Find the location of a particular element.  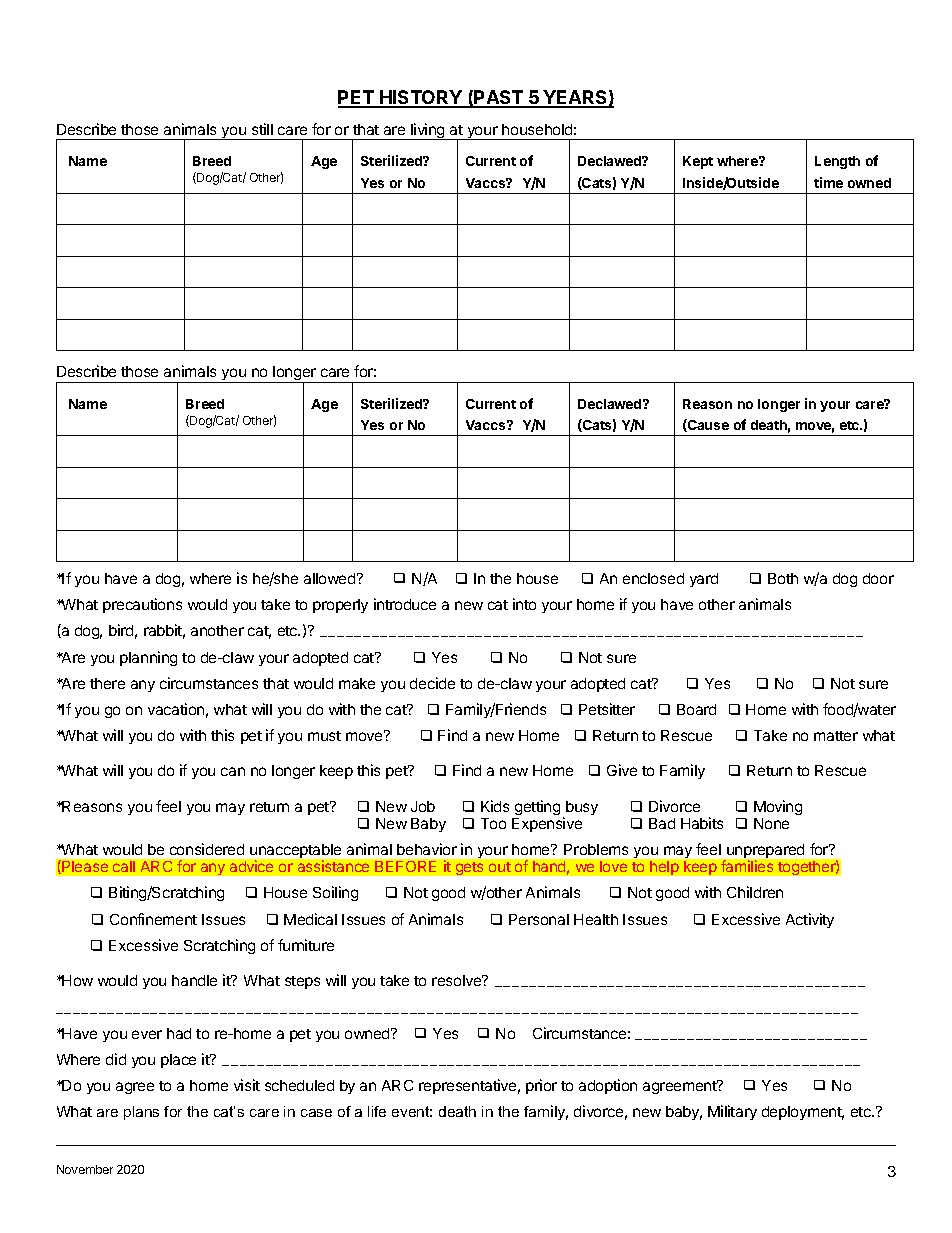

decide is located at coordinates (432, 683).
